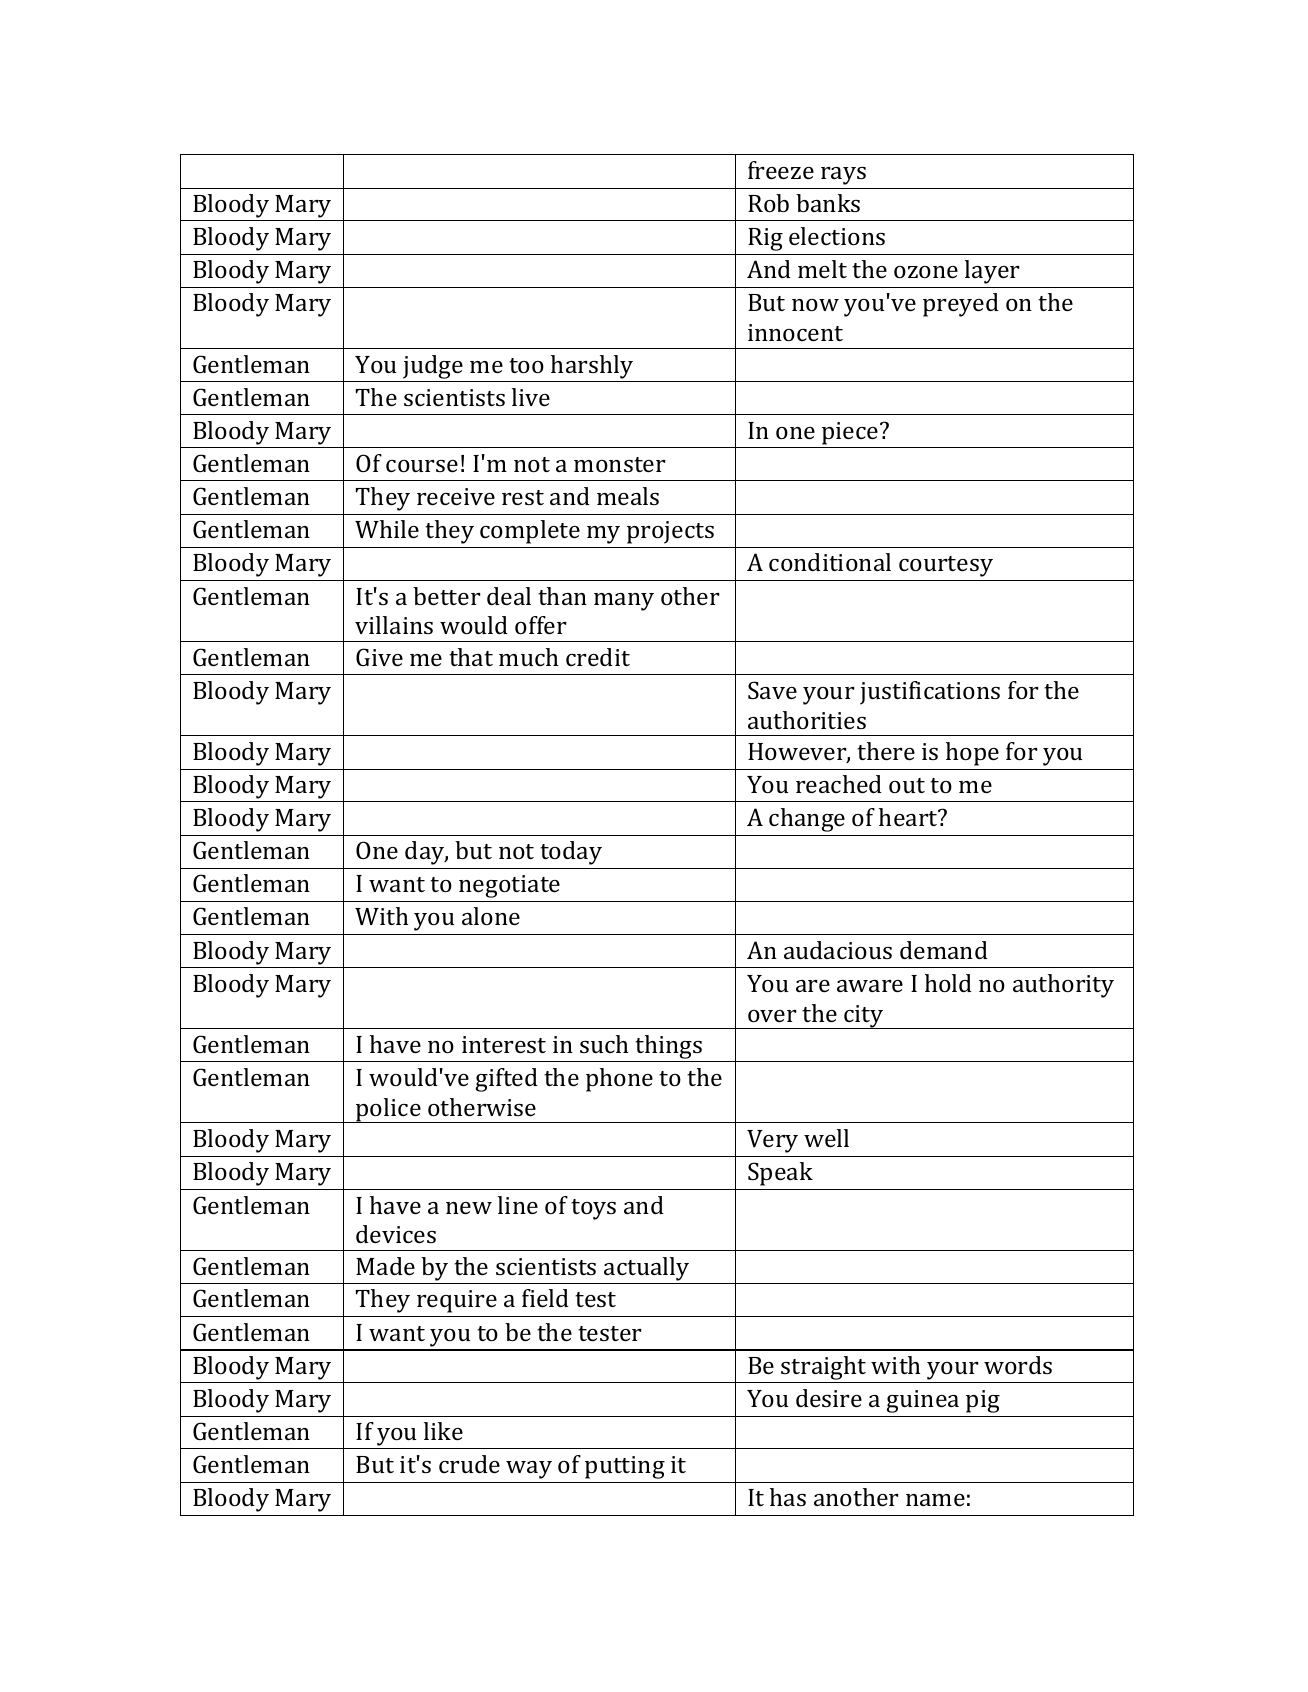  I want to click on Rob, so click(768, 203).
